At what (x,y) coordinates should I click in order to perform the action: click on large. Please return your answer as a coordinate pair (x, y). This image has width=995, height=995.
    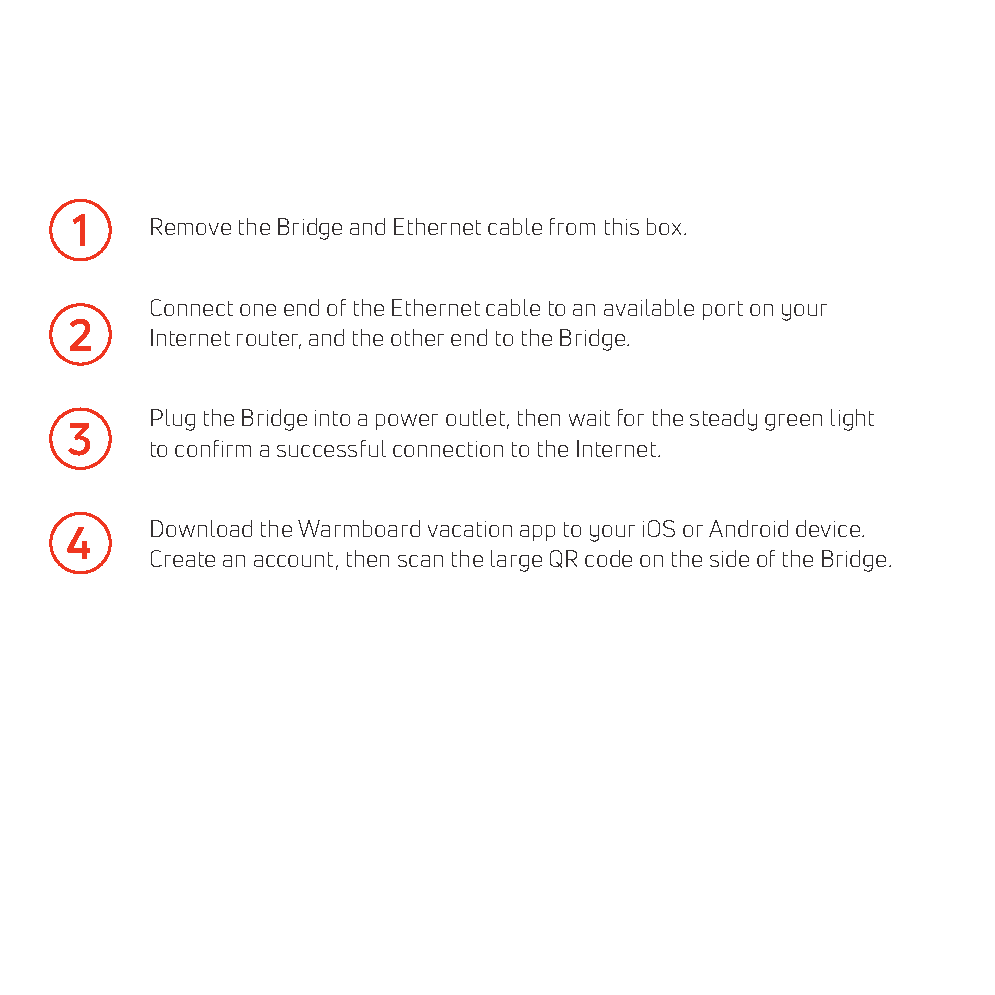
    Looking at the image, I should click on (516, 561).
